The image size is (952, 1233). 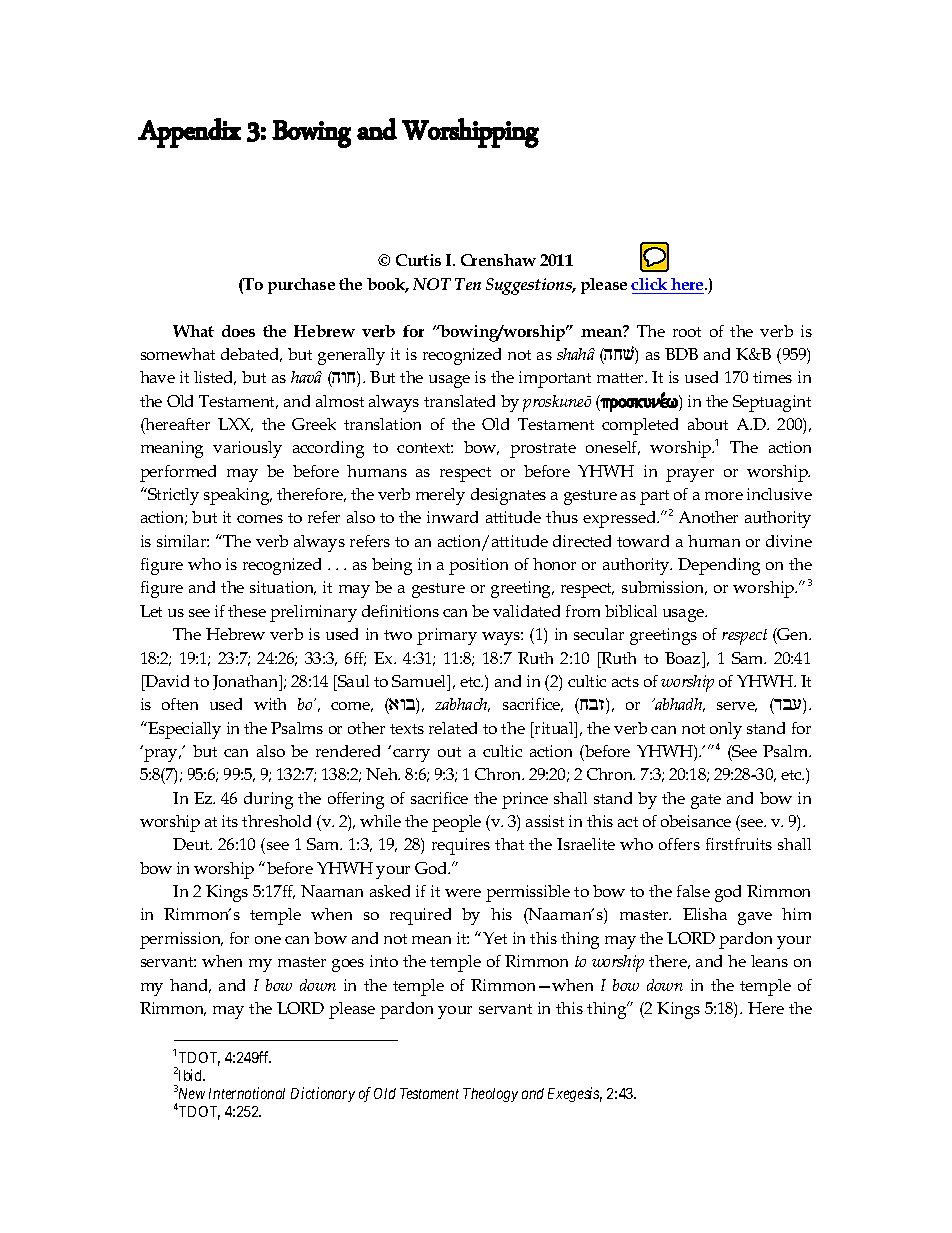 What do you see at coordinates (189, 133) in the document?
I see `Appendix` at bounding box center [189, 133].
